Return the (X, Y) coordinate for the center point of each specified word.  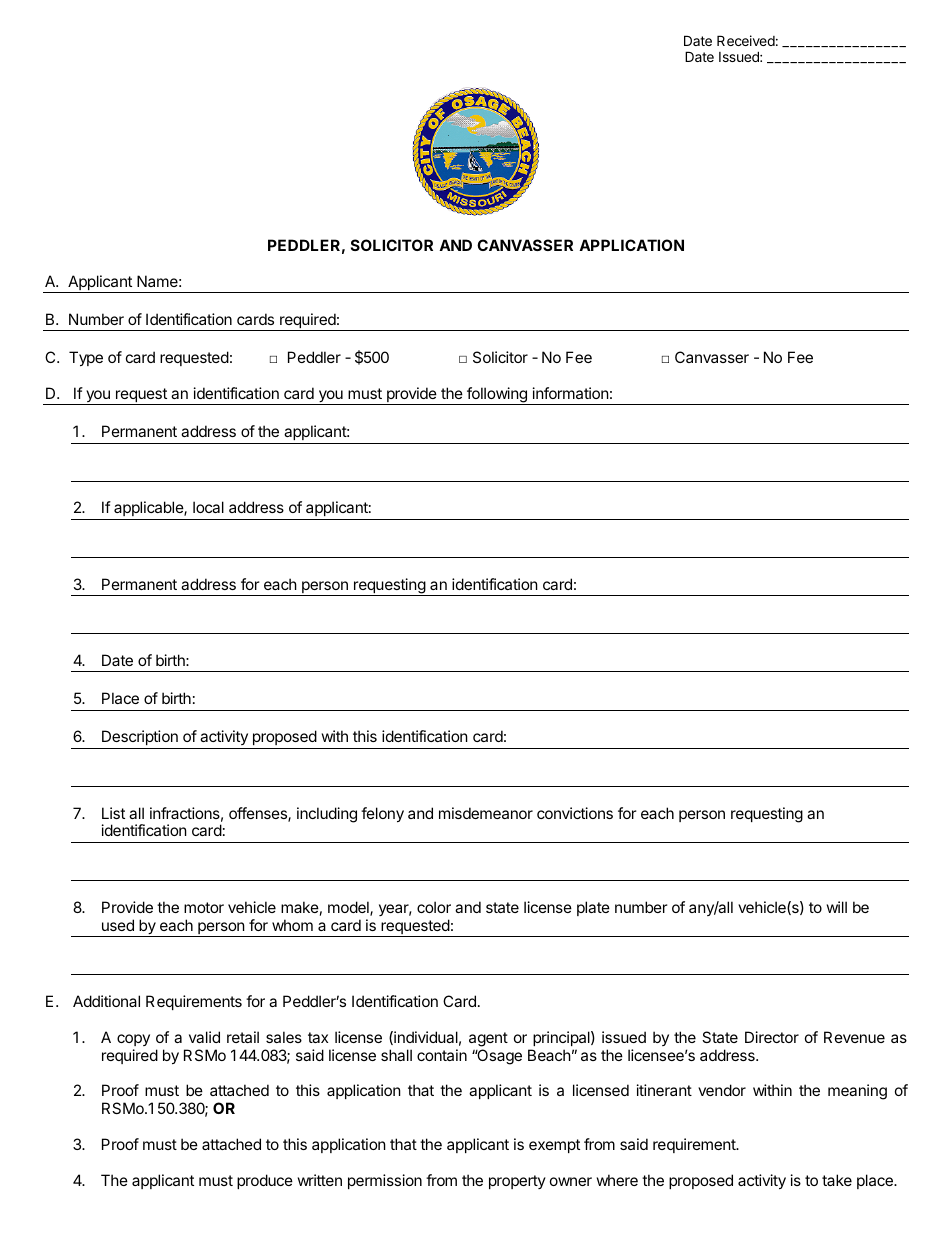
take (837, 1180)
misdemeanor (486, 813)
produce (265, 1181)
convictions (575, 813)
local (208, 507)
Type (86, 358)
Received (746, 40)
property (517, 1182)
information (571, 393)
